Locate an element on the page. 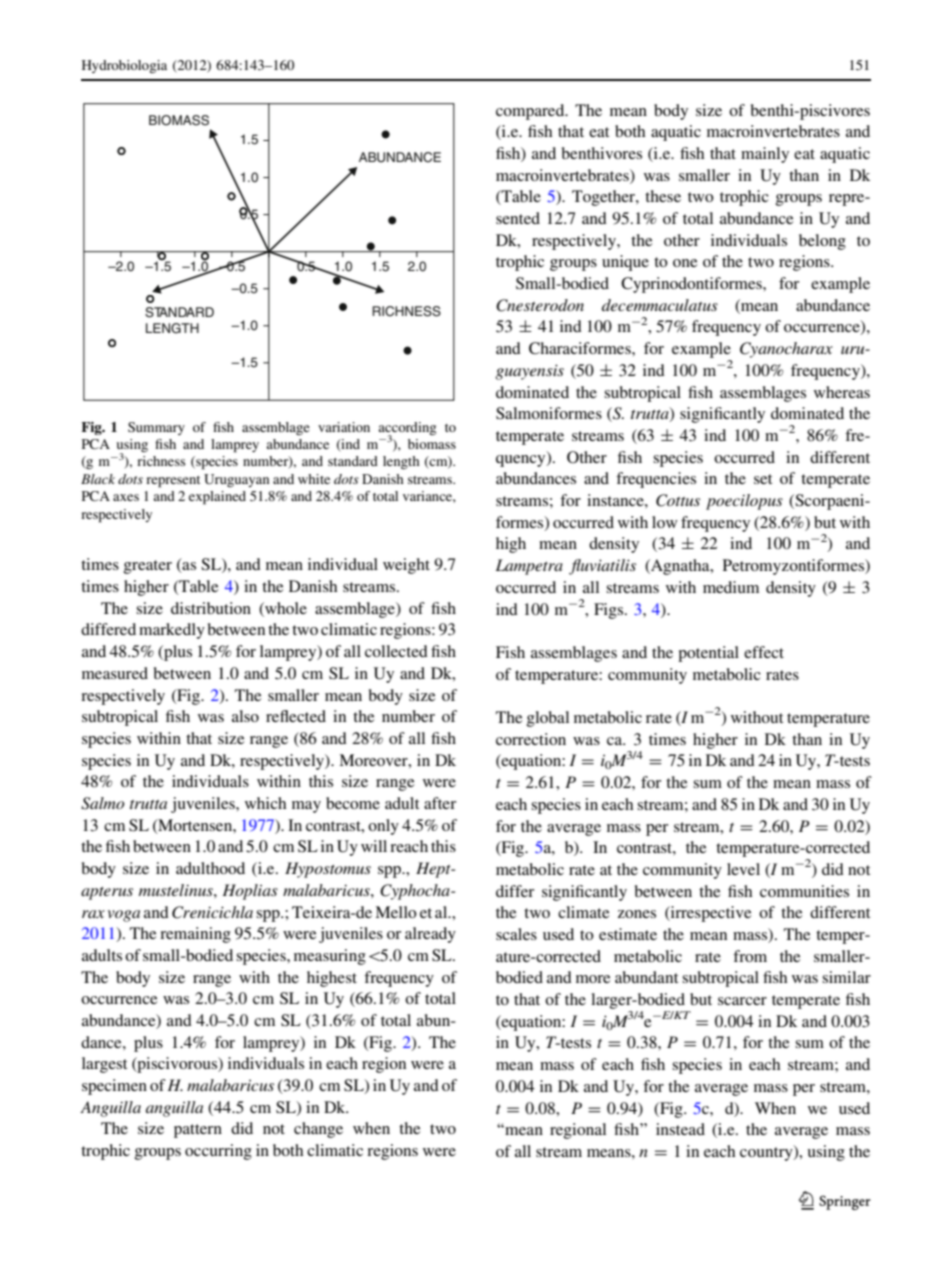  collected is located at coordinates (396, 651).
